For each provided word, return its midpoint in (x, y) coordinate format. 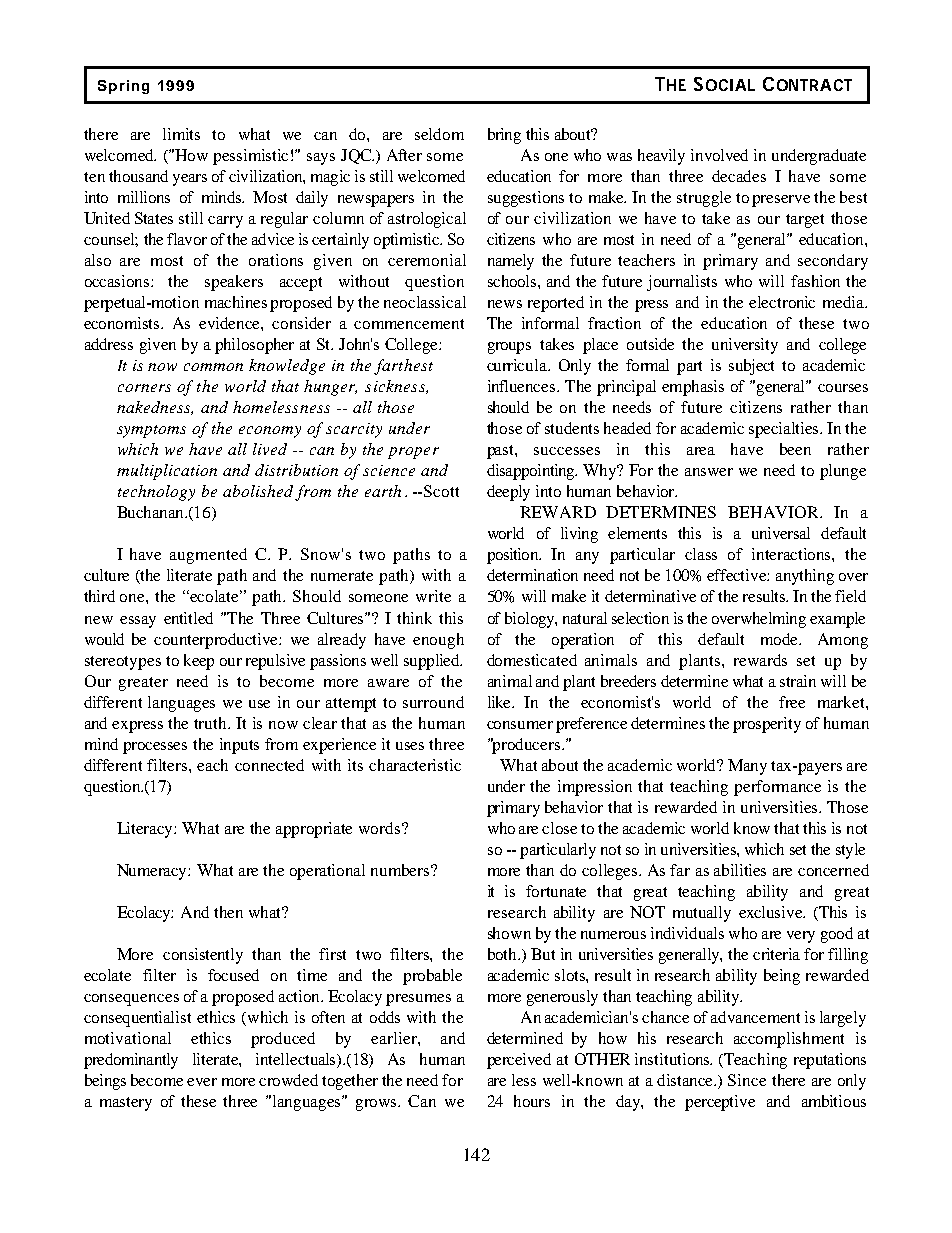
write (433, 596)
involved (719, 155)
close (559, 828)
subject (751, 367)
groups (509, 348)
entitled (188, 618)
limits (181, 134)
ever (202, 1082)
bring (504, 136)
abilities (740, 870)
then (228, 912)
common (213, 367)
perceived (519, 1061)
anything (805, 577)
